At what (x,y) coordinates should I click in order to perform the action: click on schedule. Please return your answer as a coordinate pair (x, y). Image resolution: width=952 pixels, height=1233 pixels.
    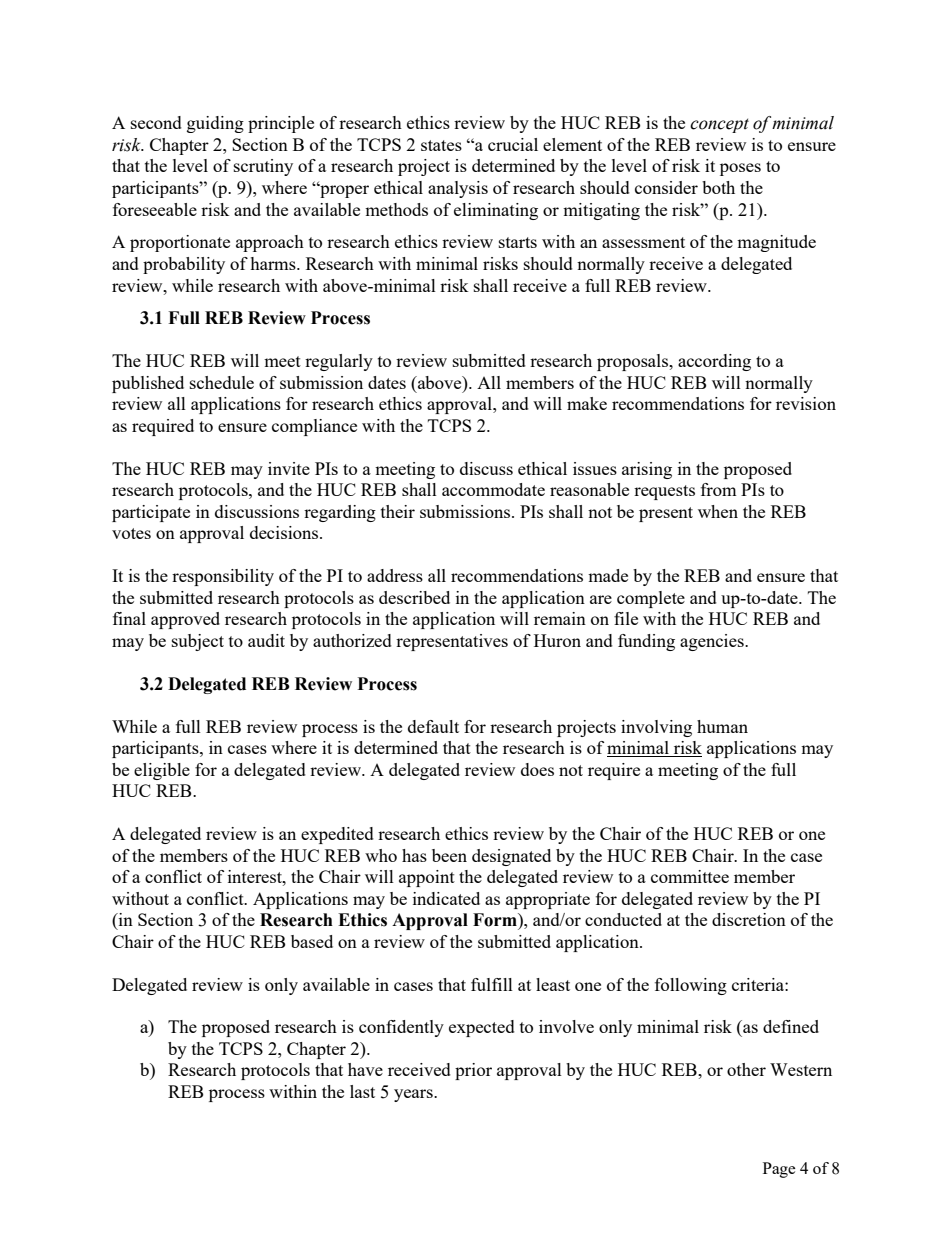
    Looking at the image, I should click on (222, 382).
